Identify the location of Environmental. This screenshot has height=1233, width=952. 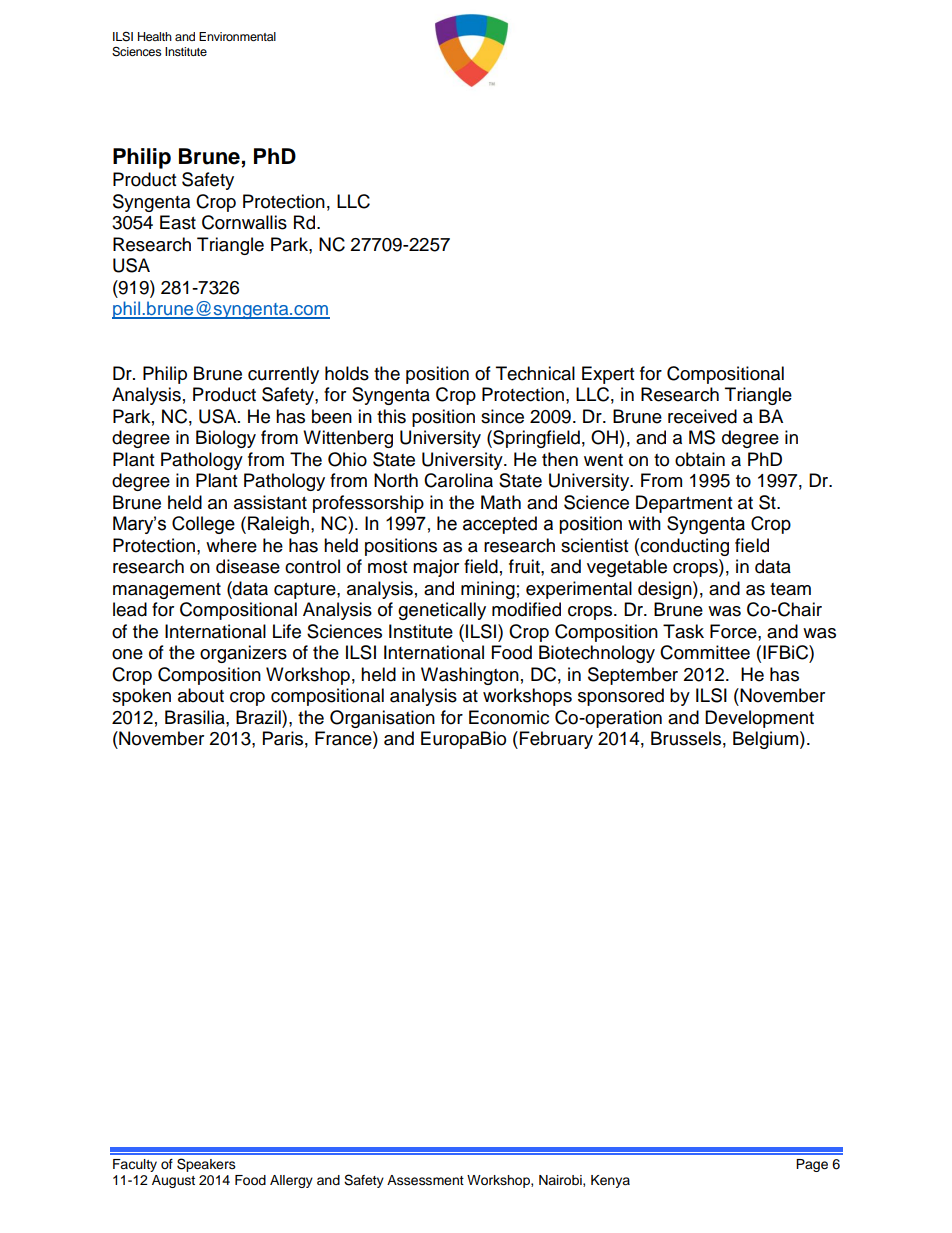
(237, 36).
